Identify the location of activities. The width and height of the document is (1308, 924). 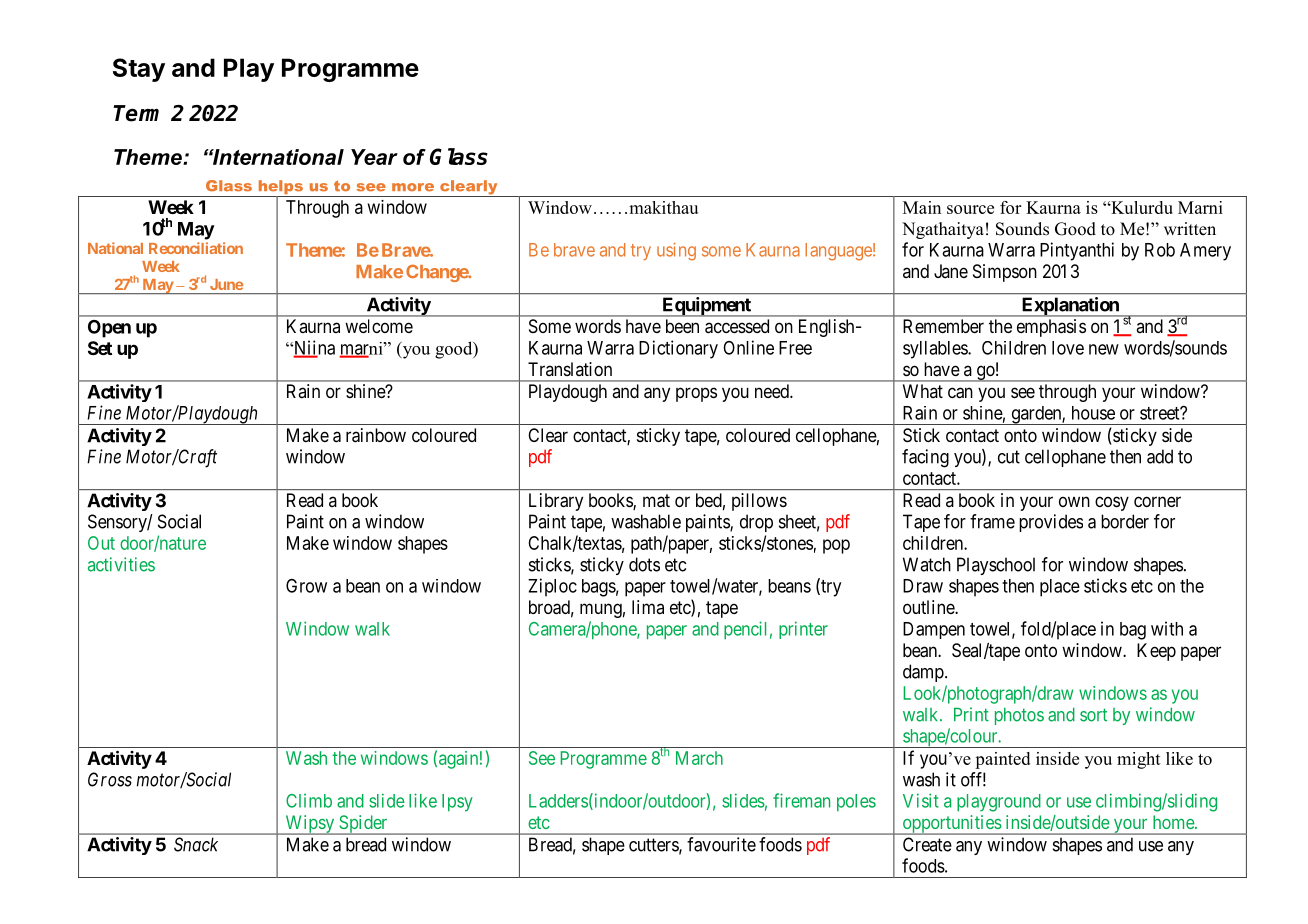
(121, 564).
